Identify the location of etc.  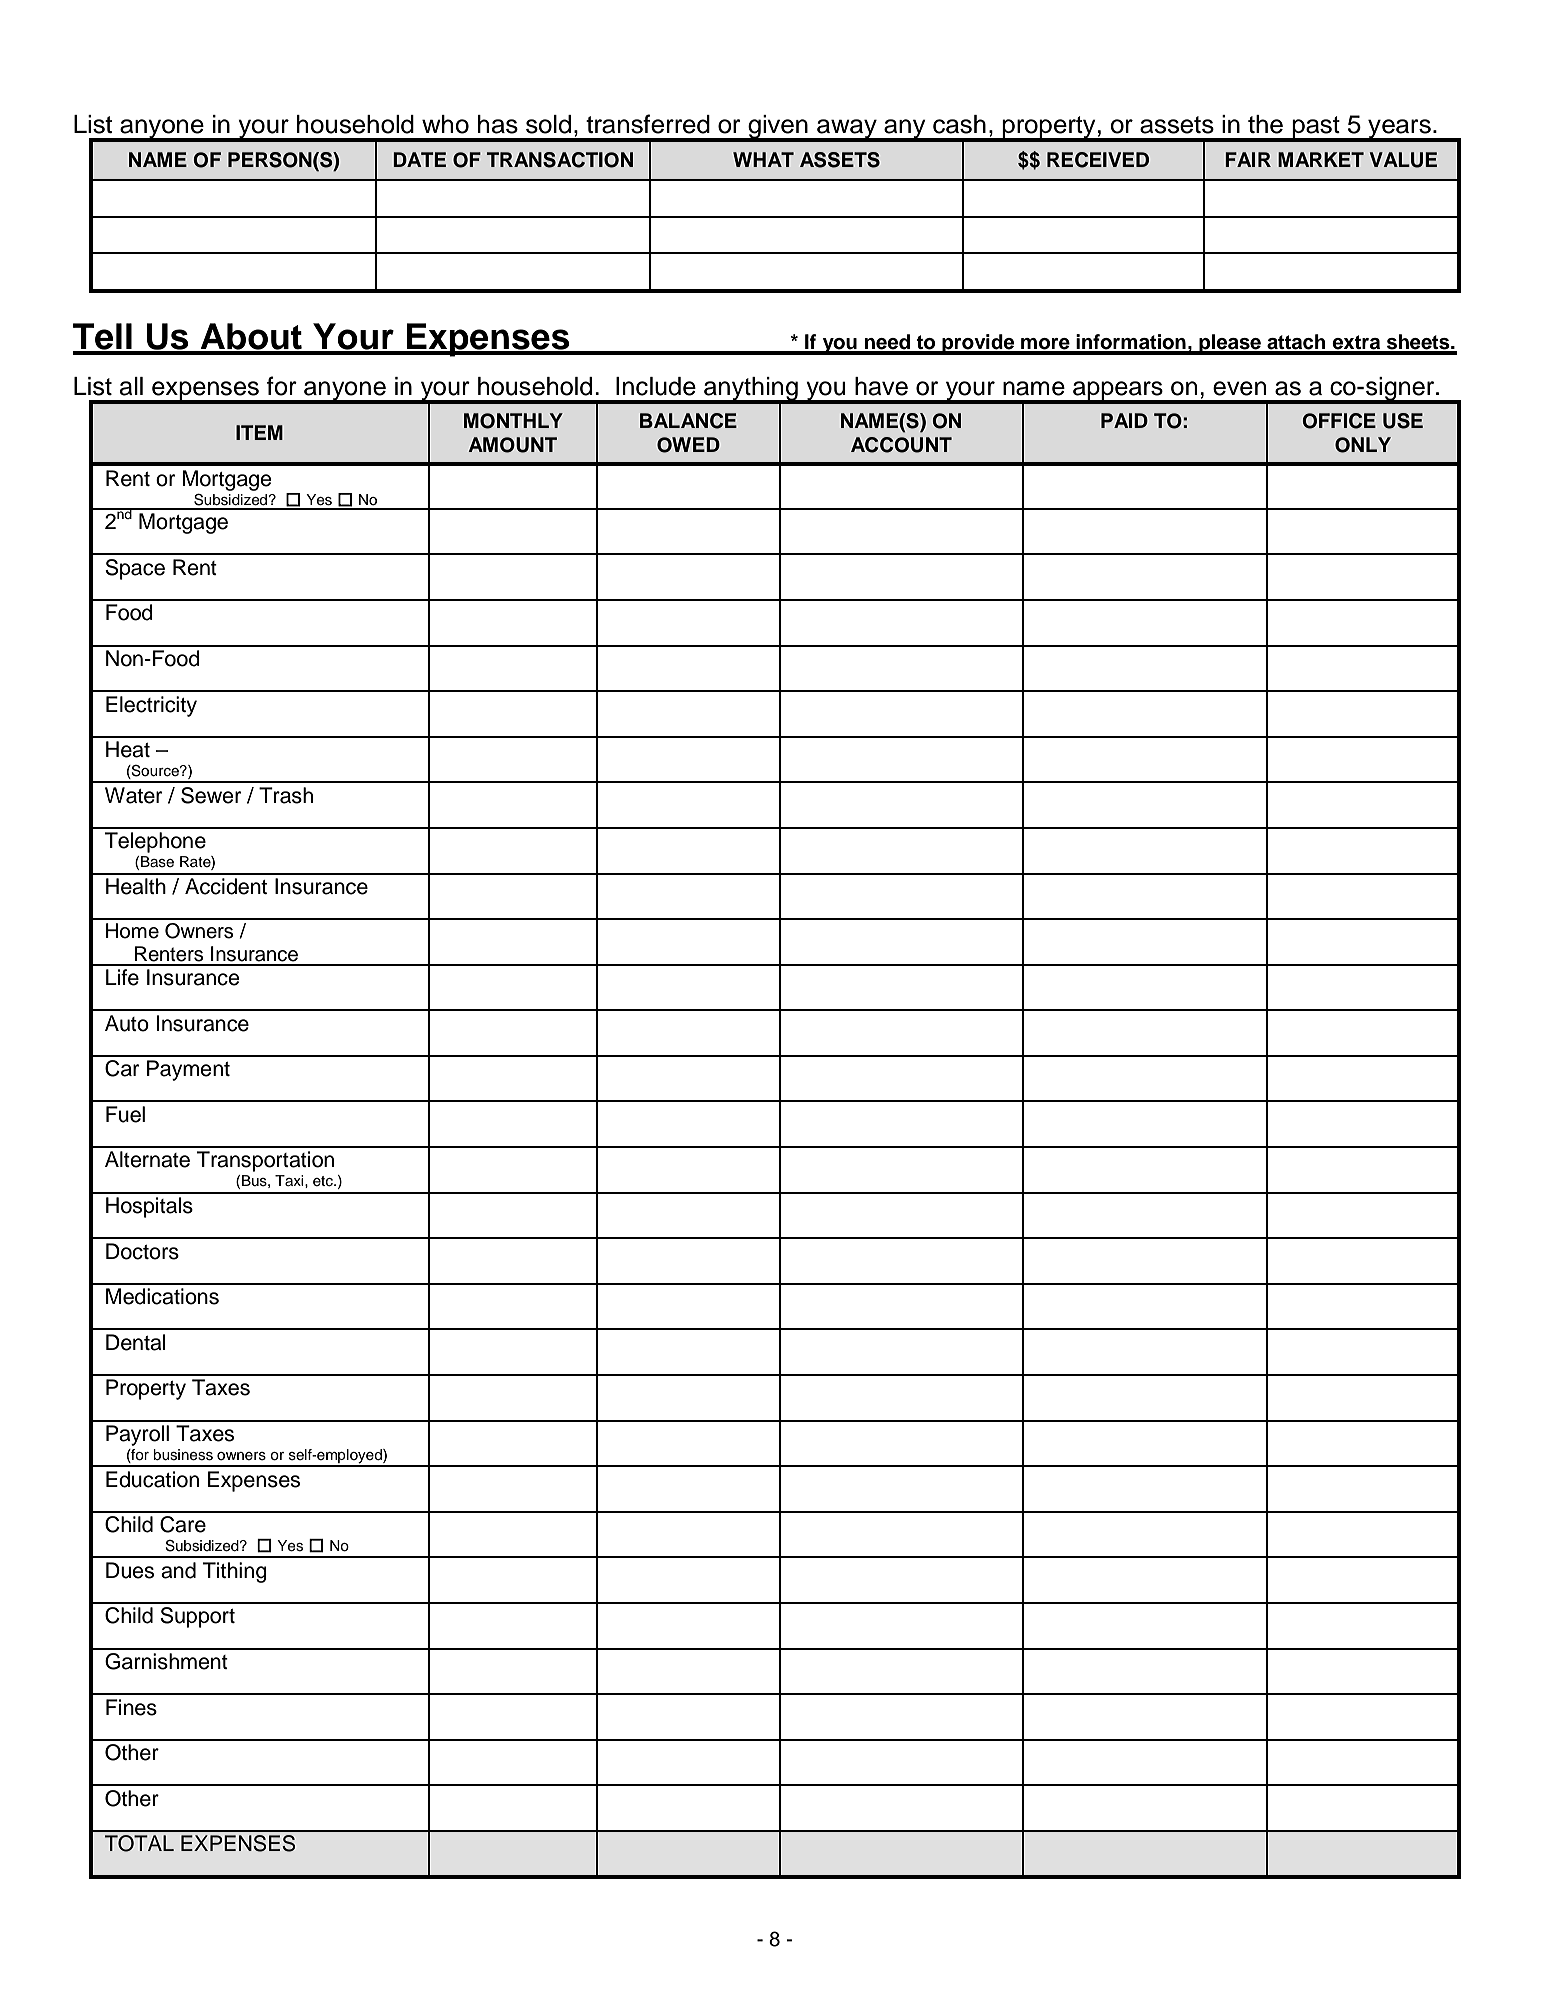
(324, 1181).
